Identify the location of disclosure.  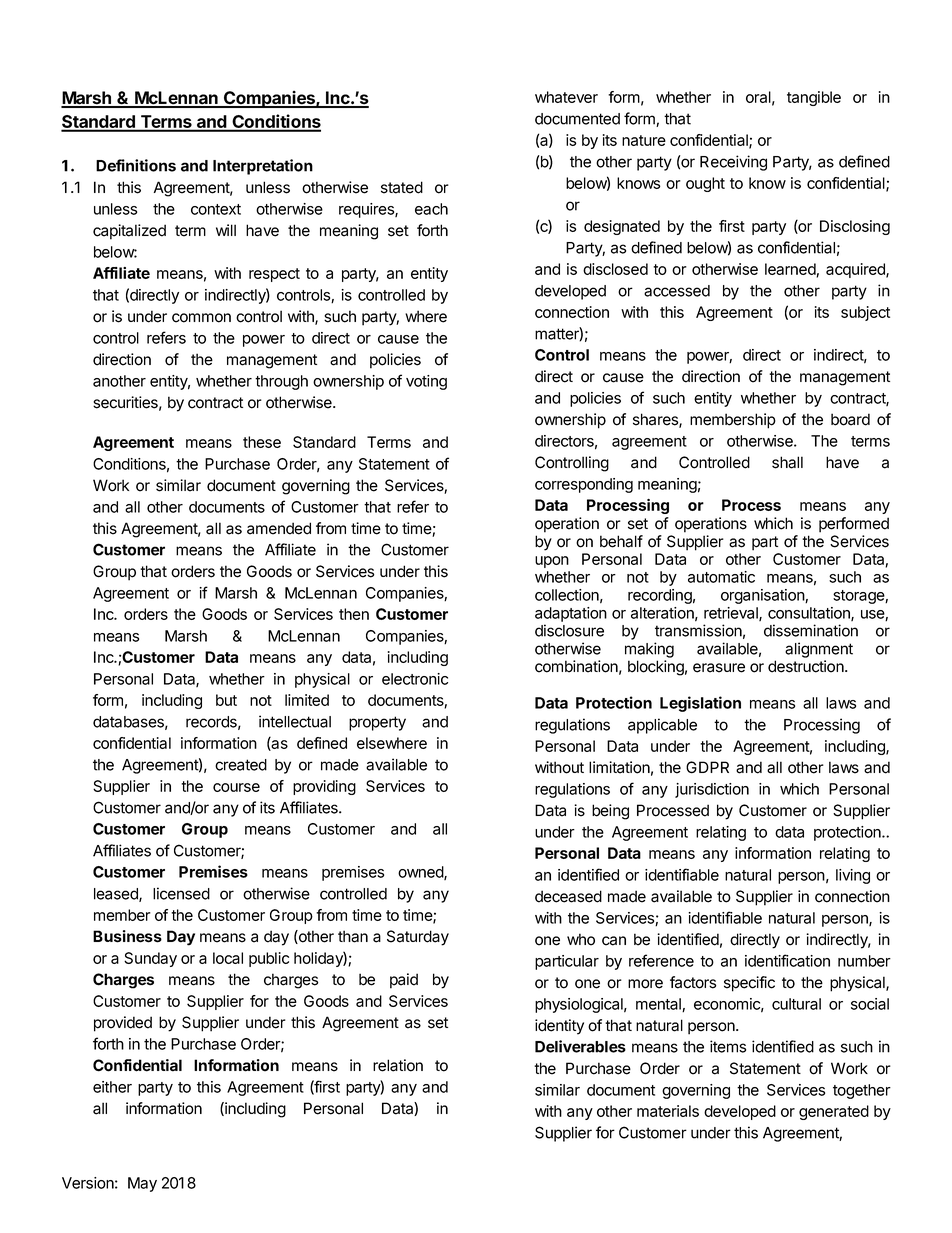
(569, 630).
